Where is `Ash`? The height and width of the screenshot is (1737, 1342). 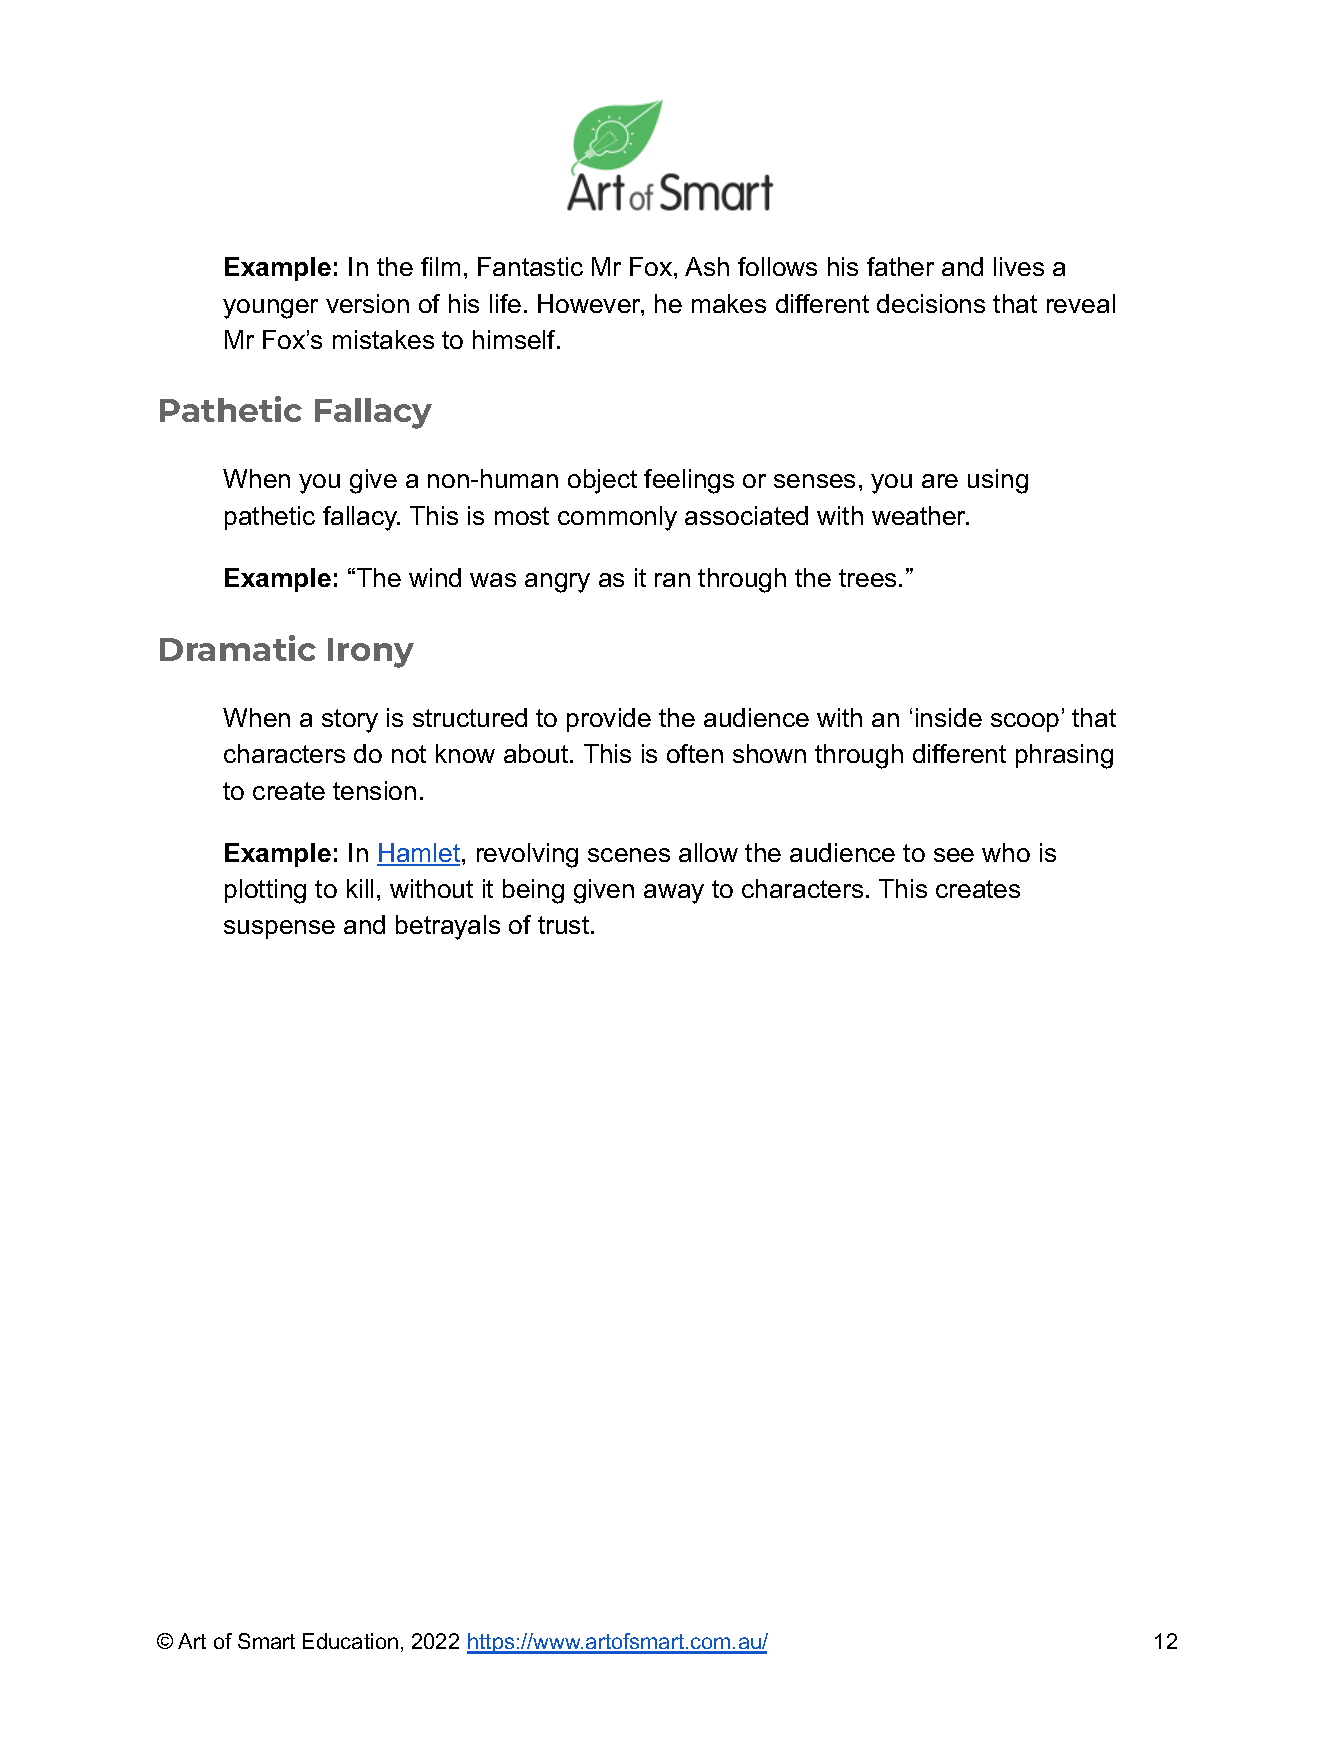 Ash is located at coordinates (707, 266).
